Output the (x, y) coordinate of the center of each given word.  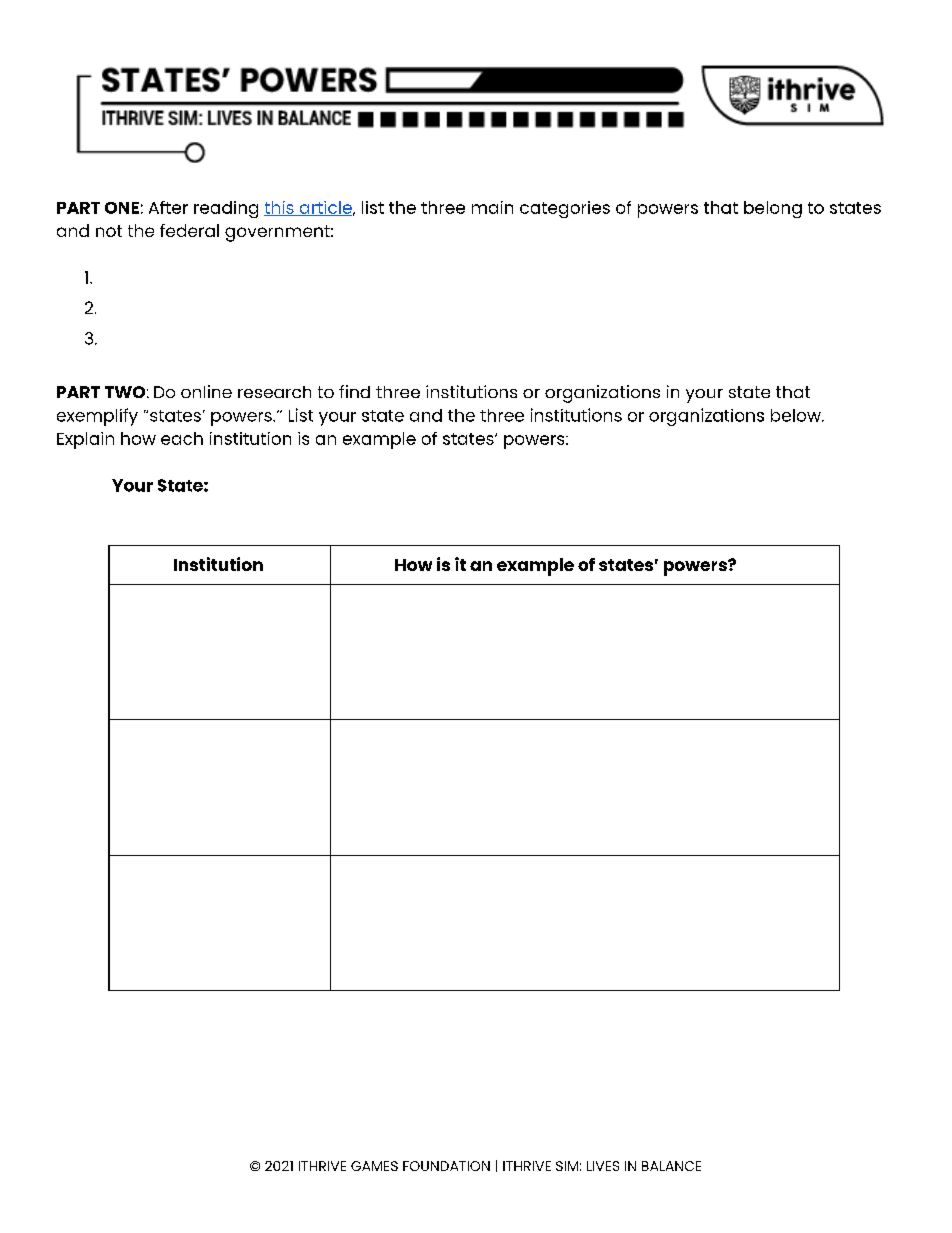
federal (189, 230)
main (492, 207)
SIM (567, 1166)
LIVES (603, 1166)
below (797, 415)
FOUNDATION (446, 1166)
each (182, 438)
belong (773, 209)
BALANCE (671, 1166)
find (354, 391)
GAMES (374, 1166)
